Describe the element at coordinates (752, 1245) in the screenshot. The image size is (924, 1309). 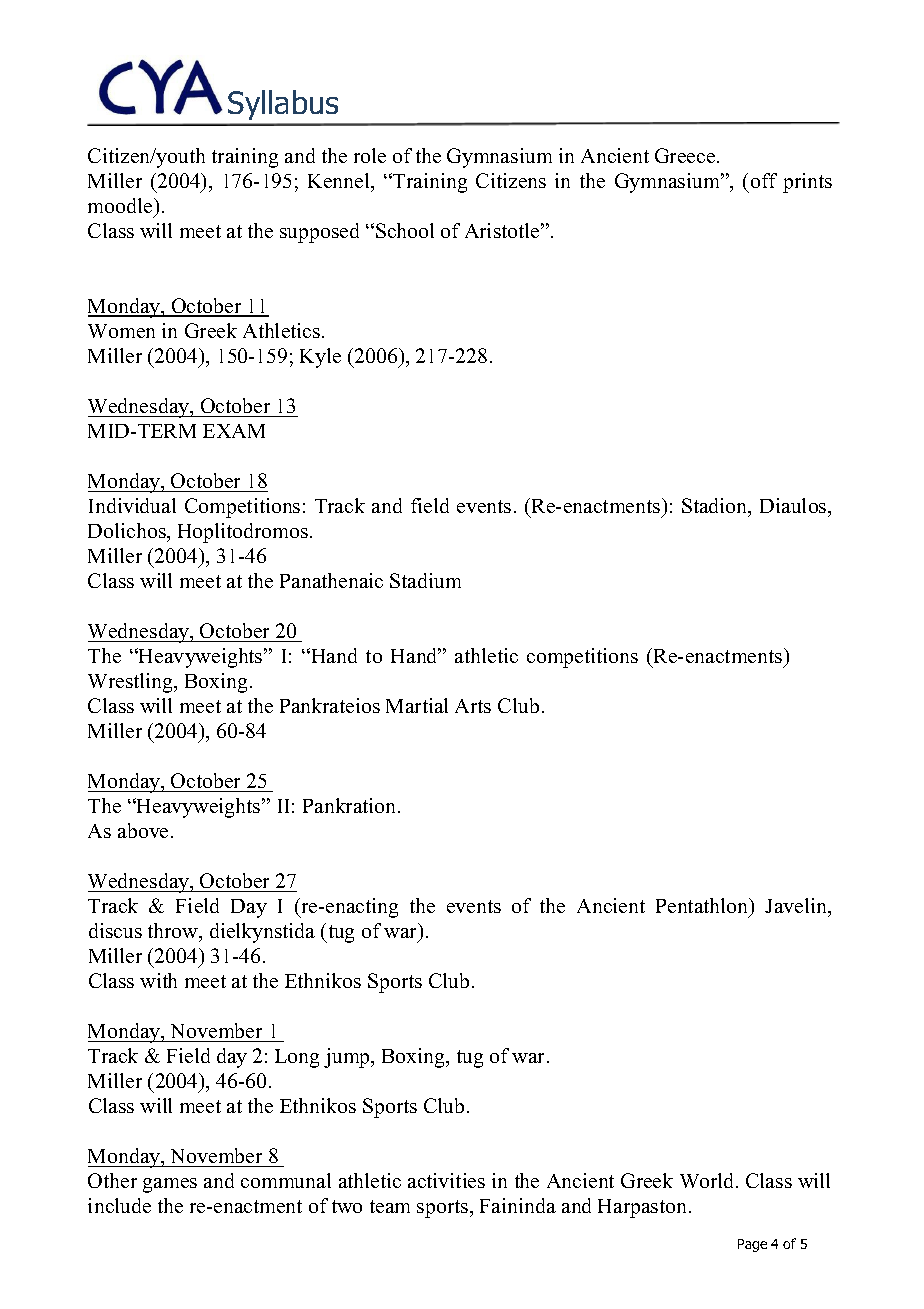
I see `Page` at that location.
